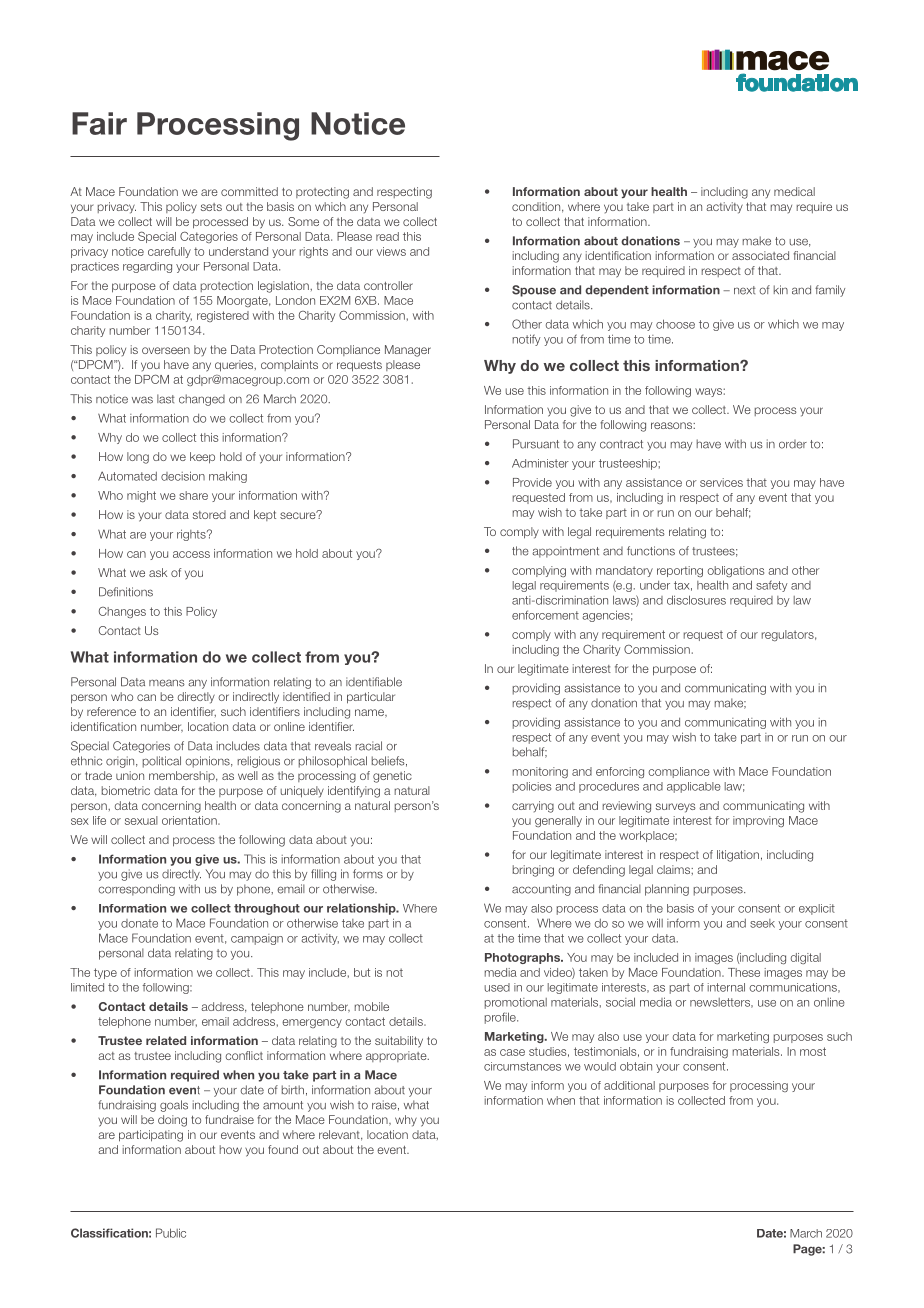 Image resolution: width=924 pixels, height=1308 pixels. I want to click on litigation, so click(738, 856).
